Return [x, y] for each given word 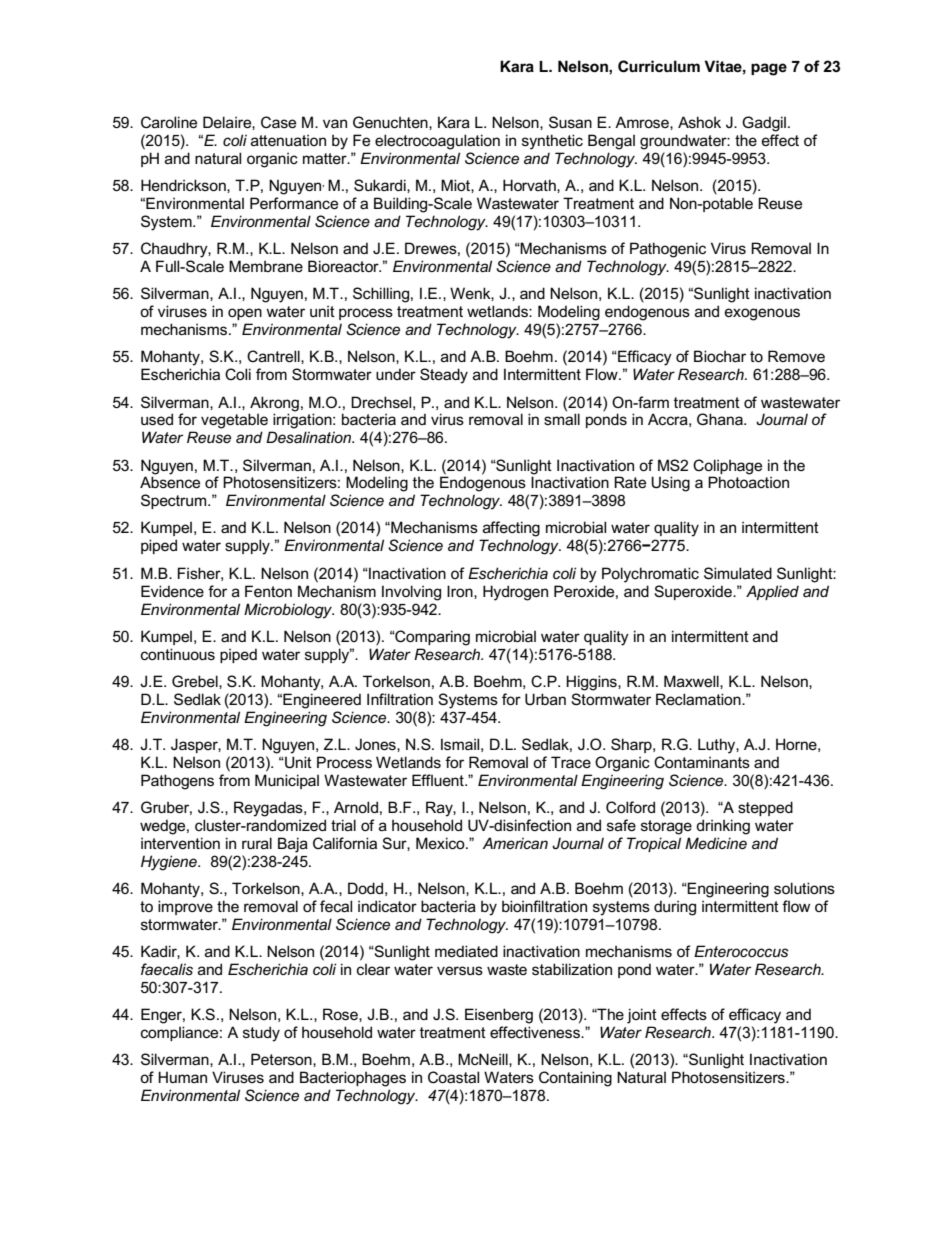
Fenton [268, 591]
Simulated [738, 573]
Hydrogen [515, 593]
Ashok [699, 122]
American [515, 843]
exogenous [762, 314]
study [261, 1034]
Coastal [453, 1077]
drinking [723, 827]
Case [278, 122]
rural [257, 843]
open [245, 314]
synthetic [552, 142]
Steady [444, 376]
